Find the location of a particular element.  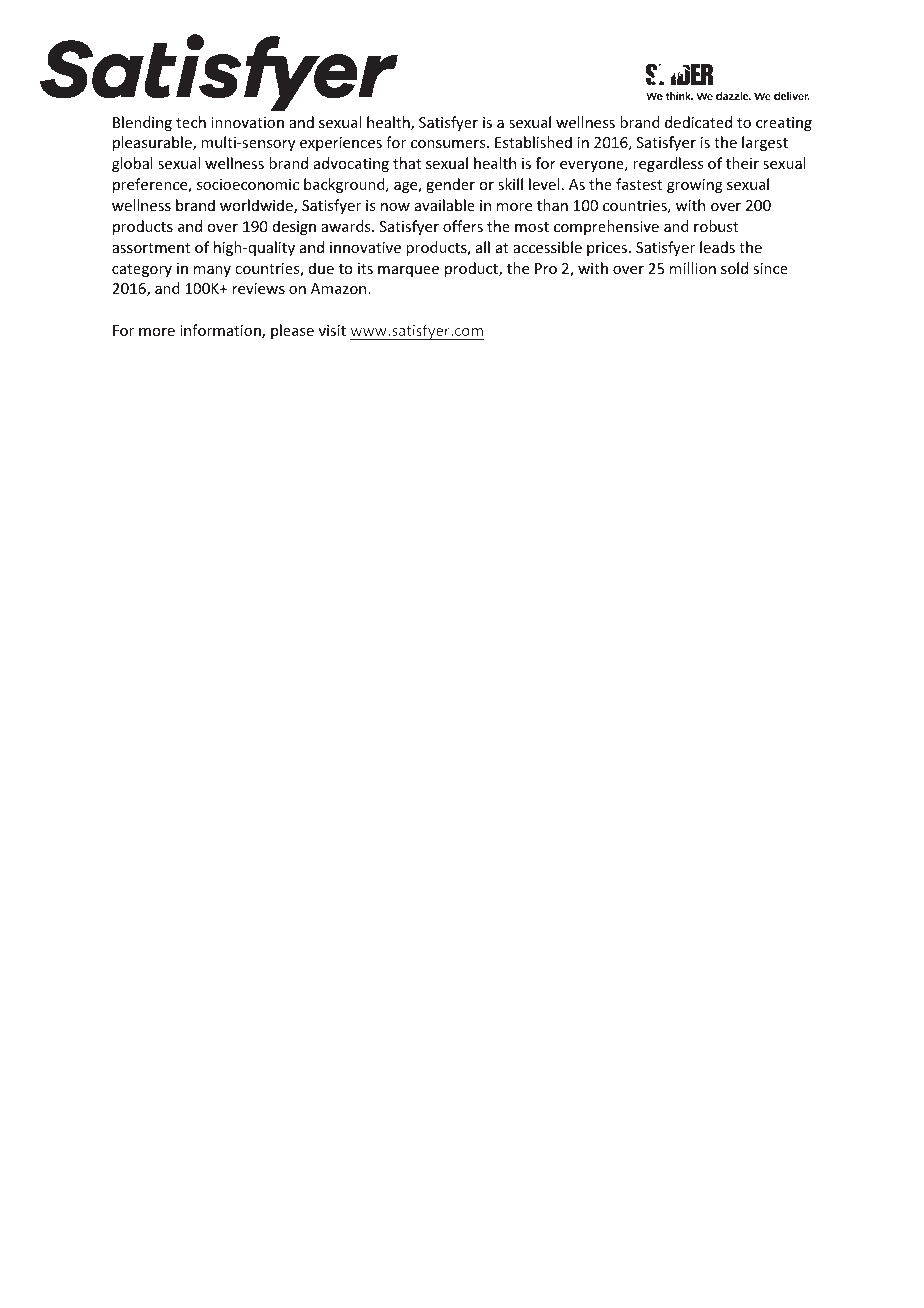

information is located at coordinates (221, 331).
